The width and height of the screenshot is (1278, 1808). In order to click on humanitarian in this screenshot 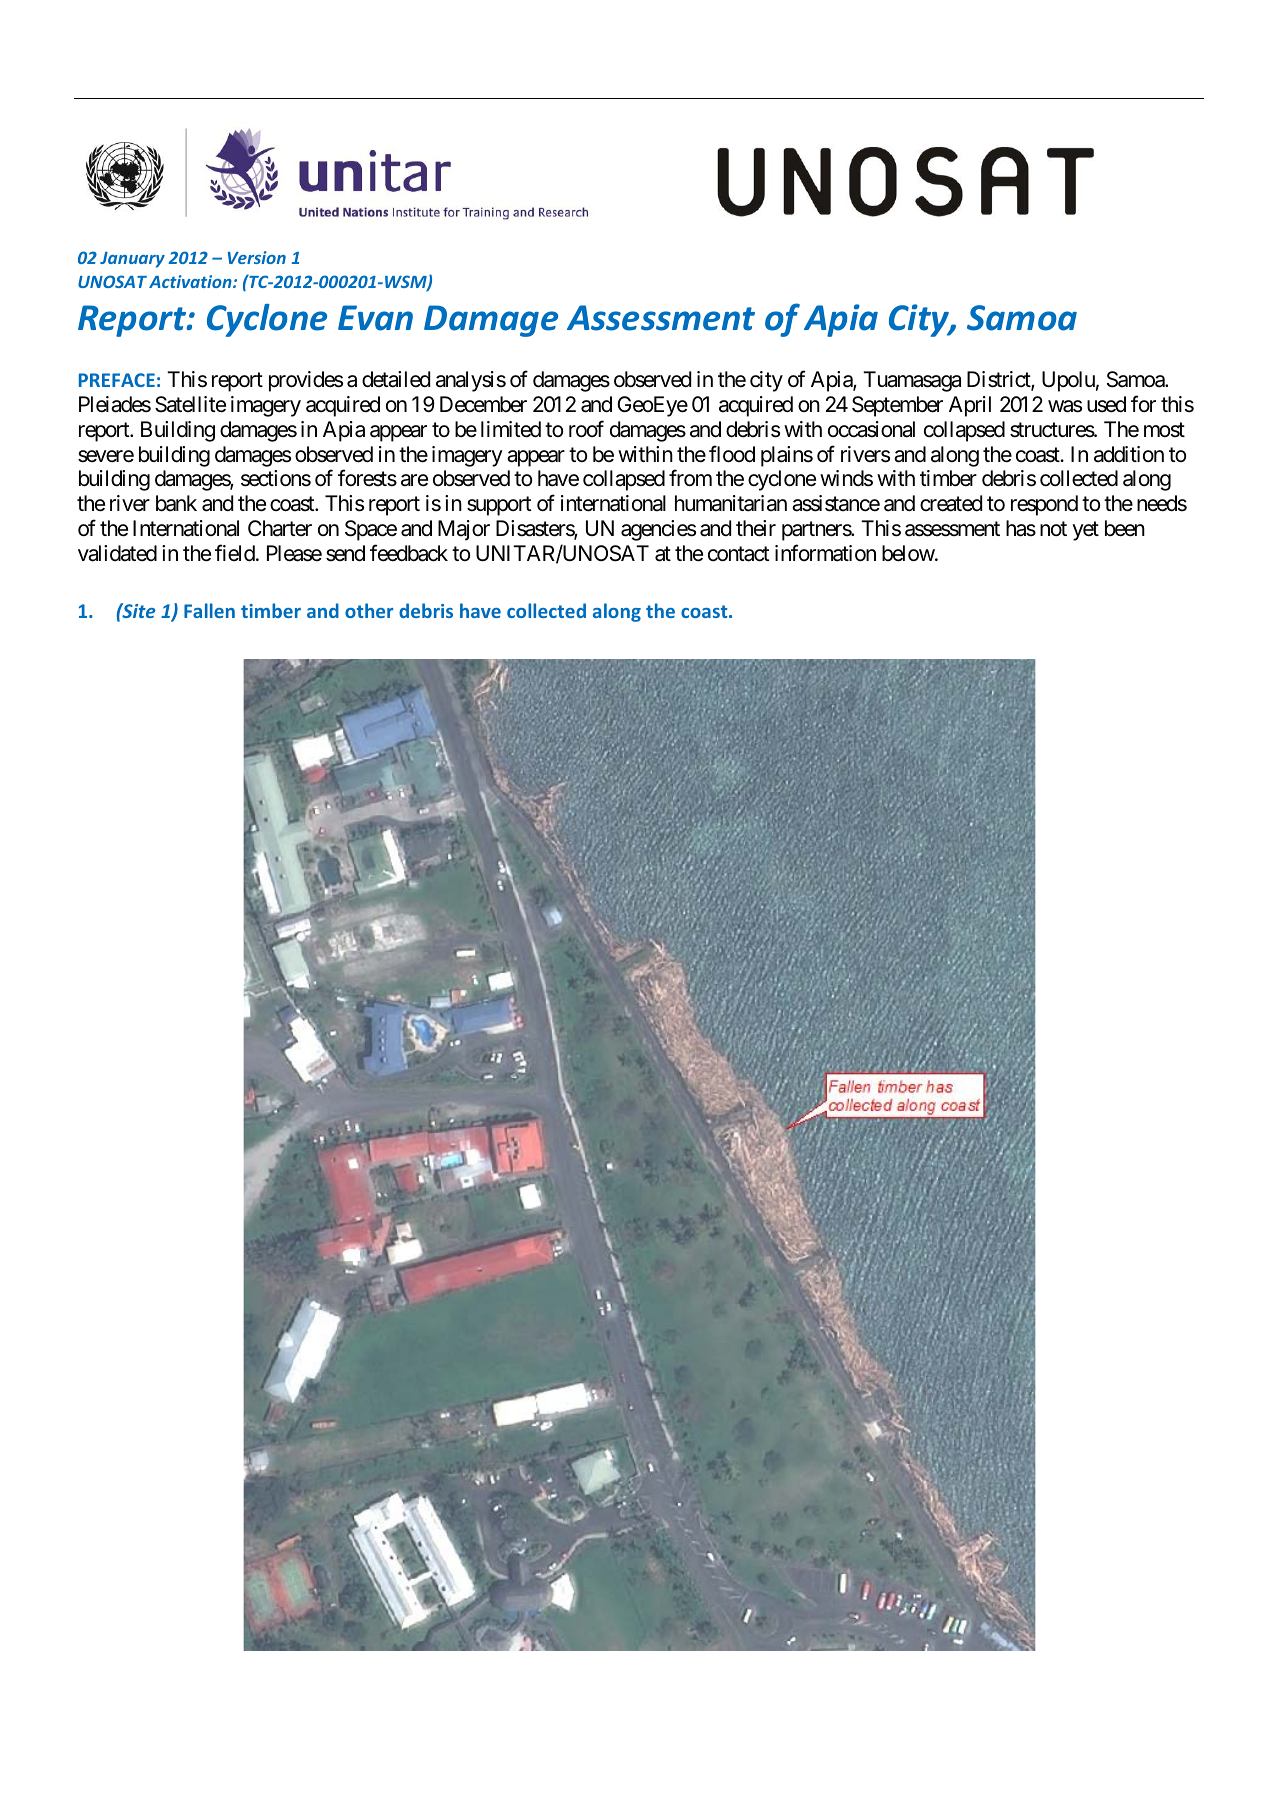, I will do `click(731, 503)`.
